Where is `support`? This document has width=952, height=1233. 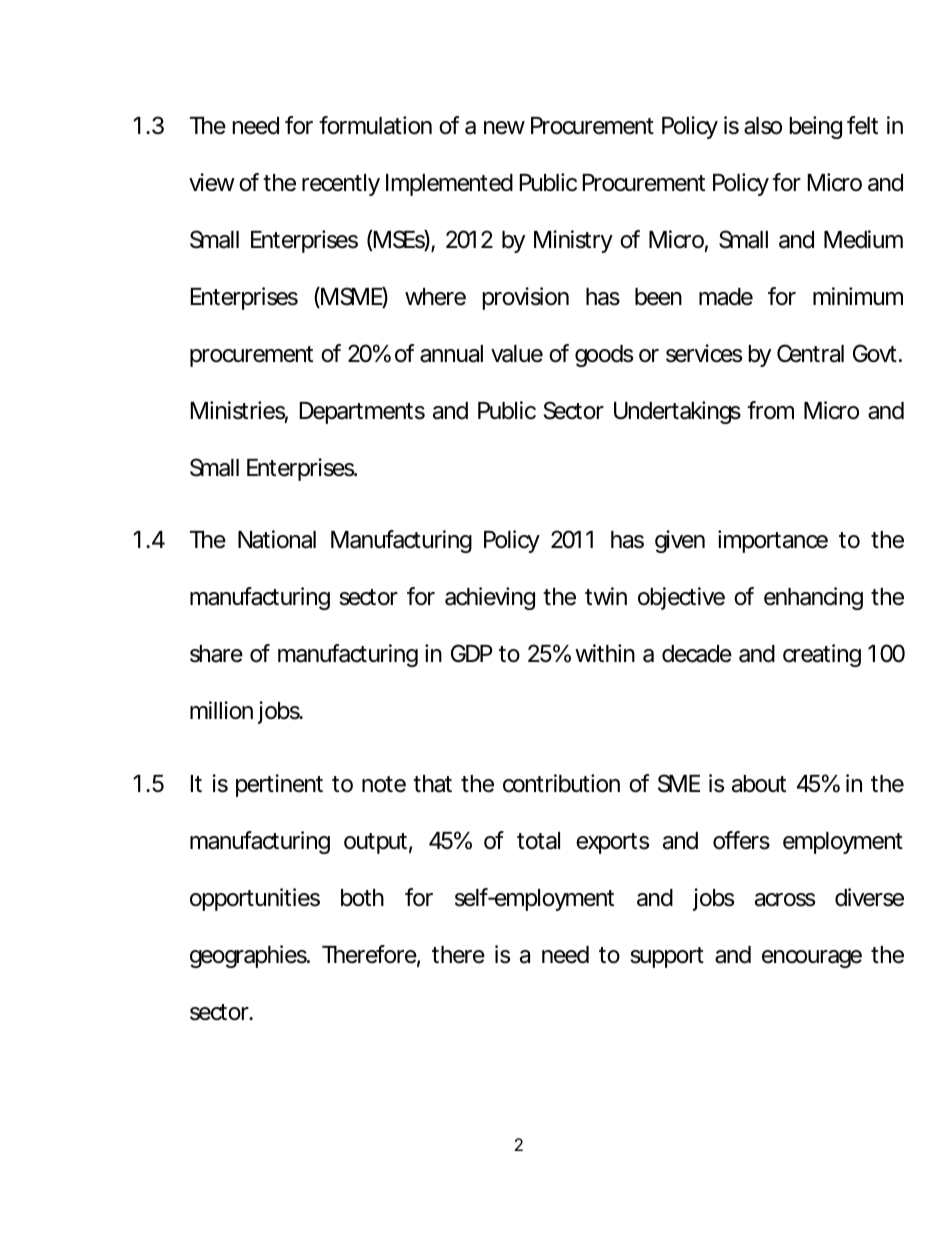 support is located at coordinates (667, 957).
